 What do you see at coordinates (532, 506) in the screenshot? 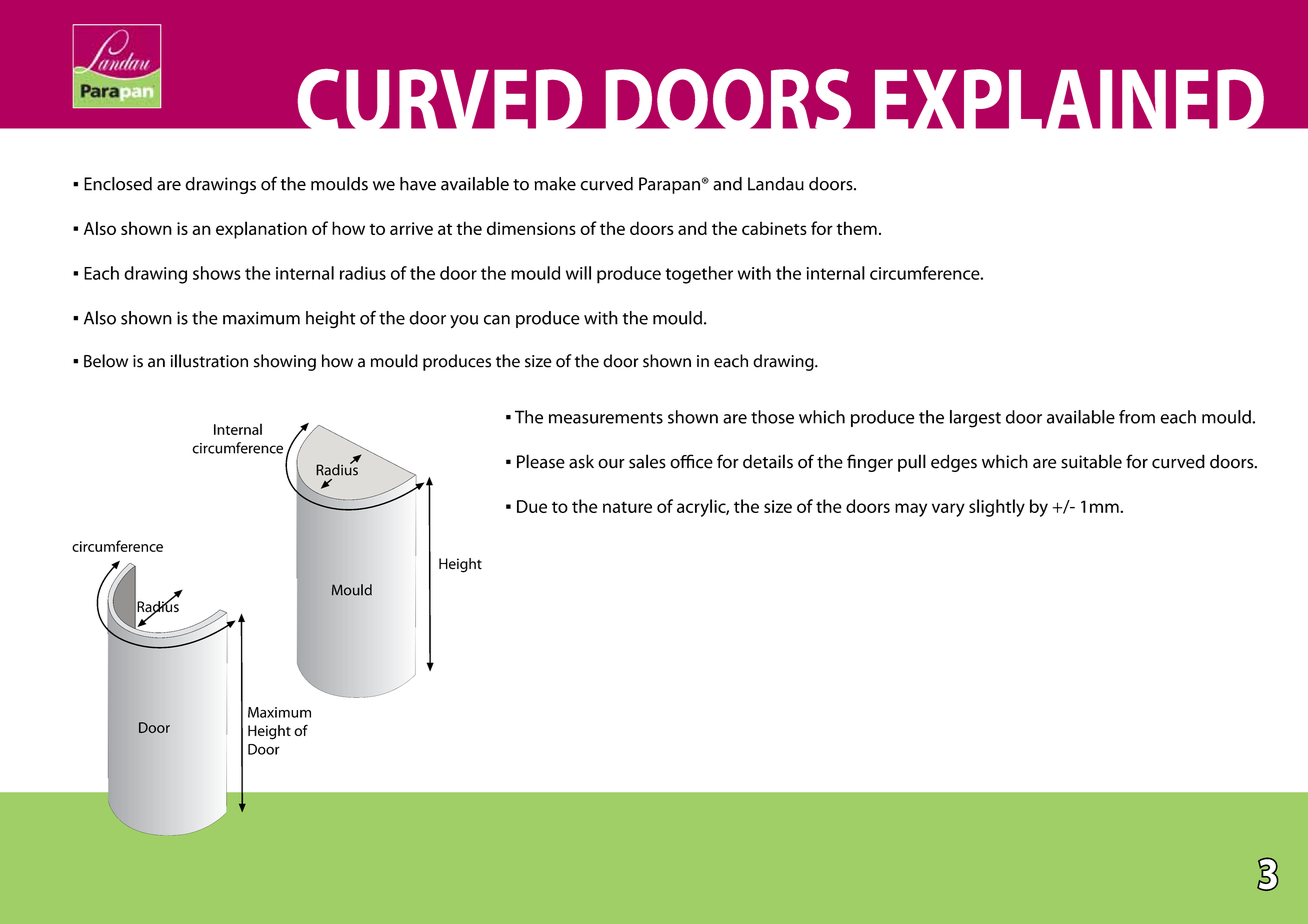
I see `Due` at bounding box center [532, 506].
